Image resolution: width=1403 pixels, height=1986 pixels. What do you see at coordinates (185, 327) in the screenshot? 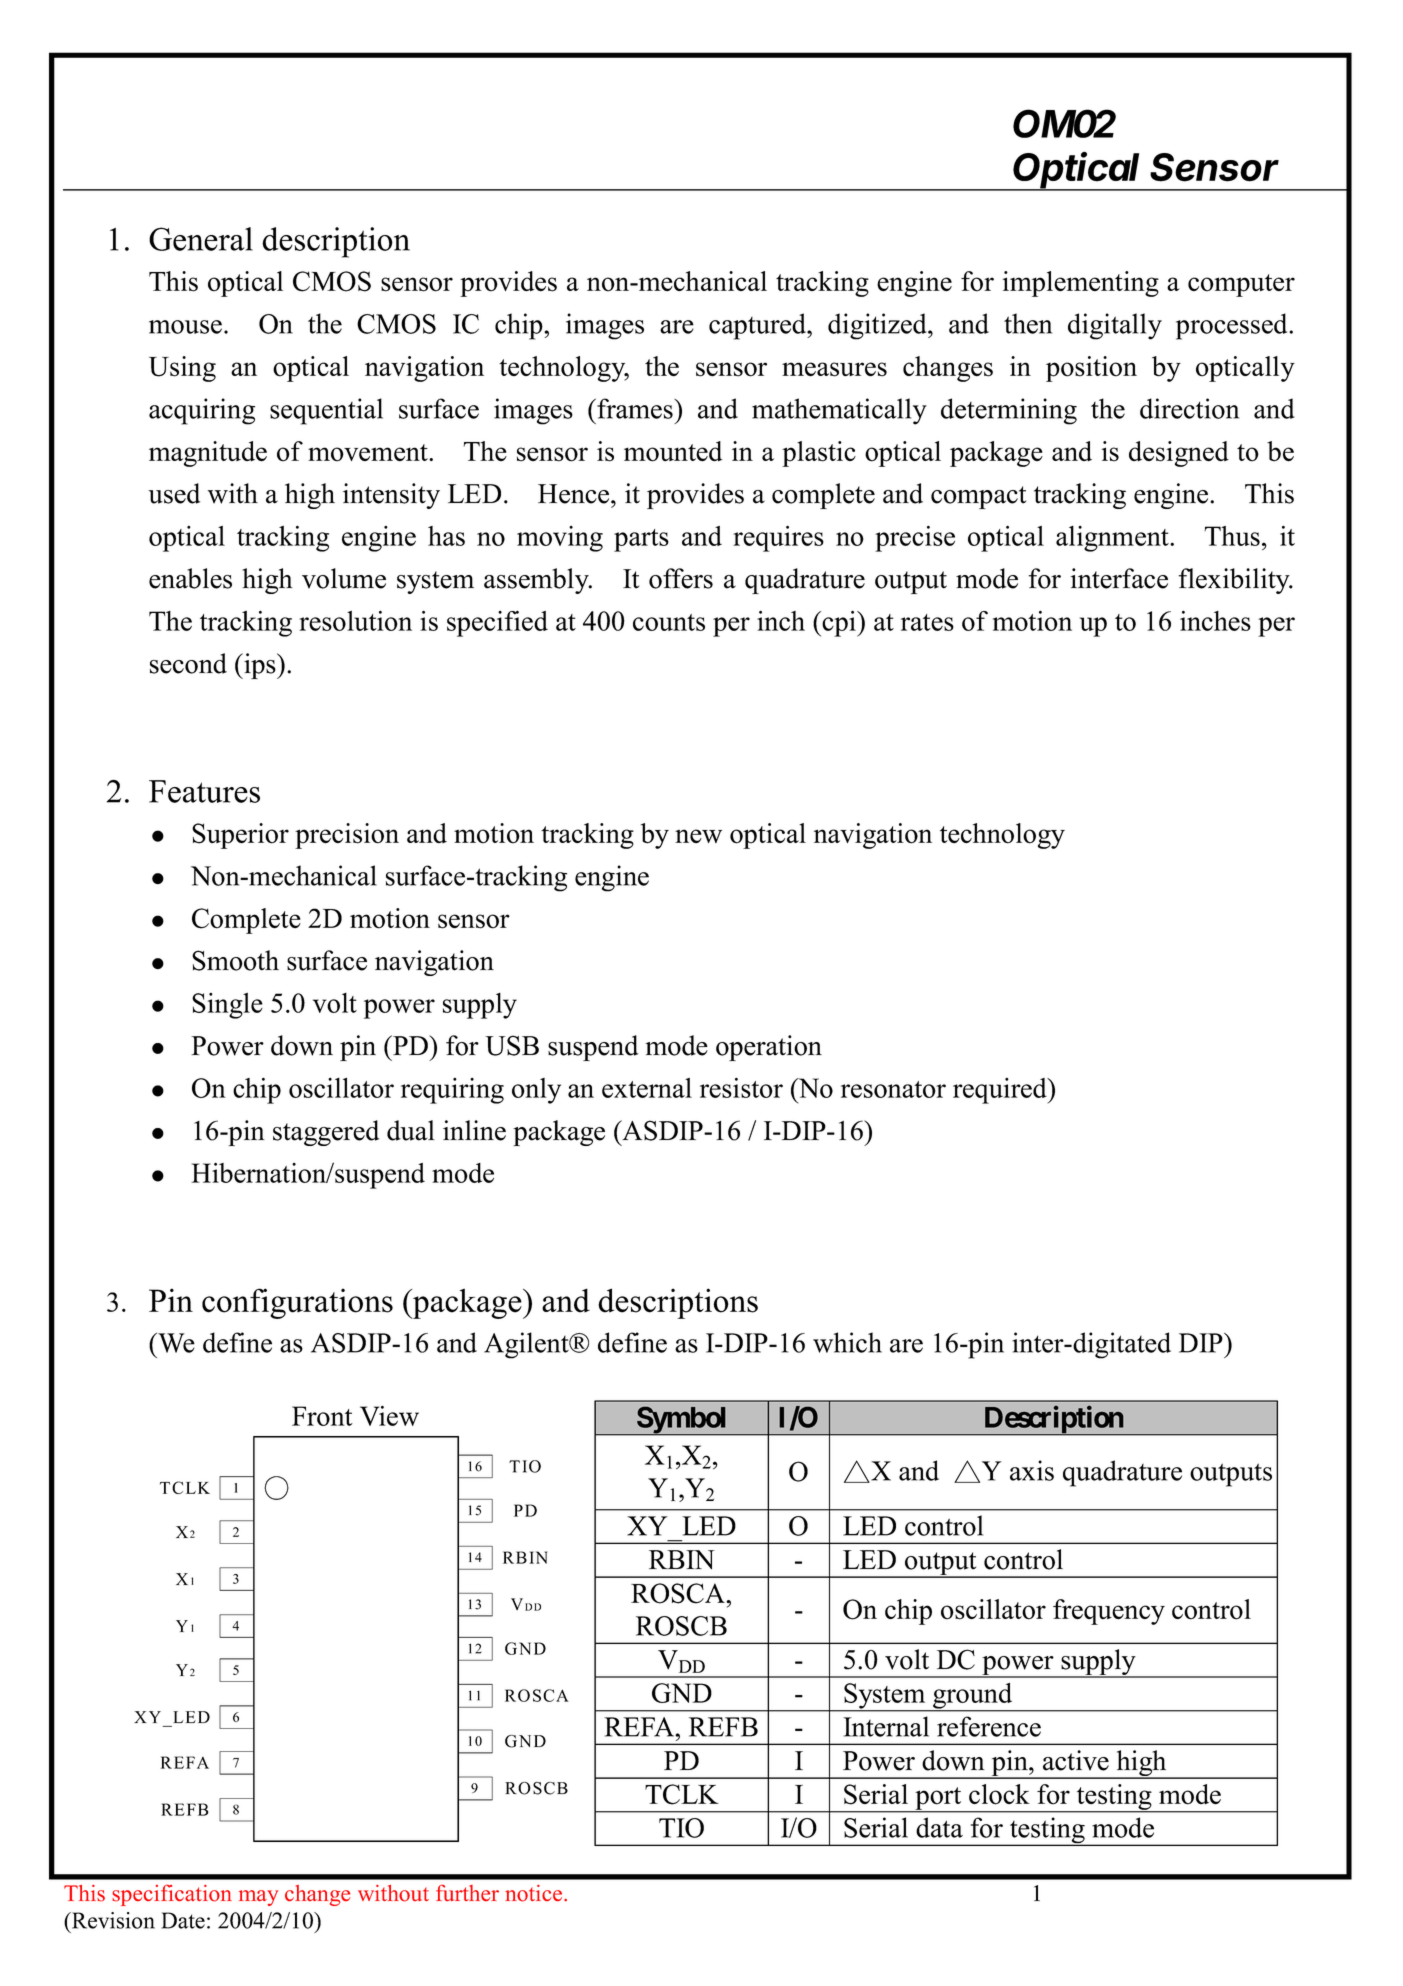
I see `mouse` at bounding box center [185, 327].
